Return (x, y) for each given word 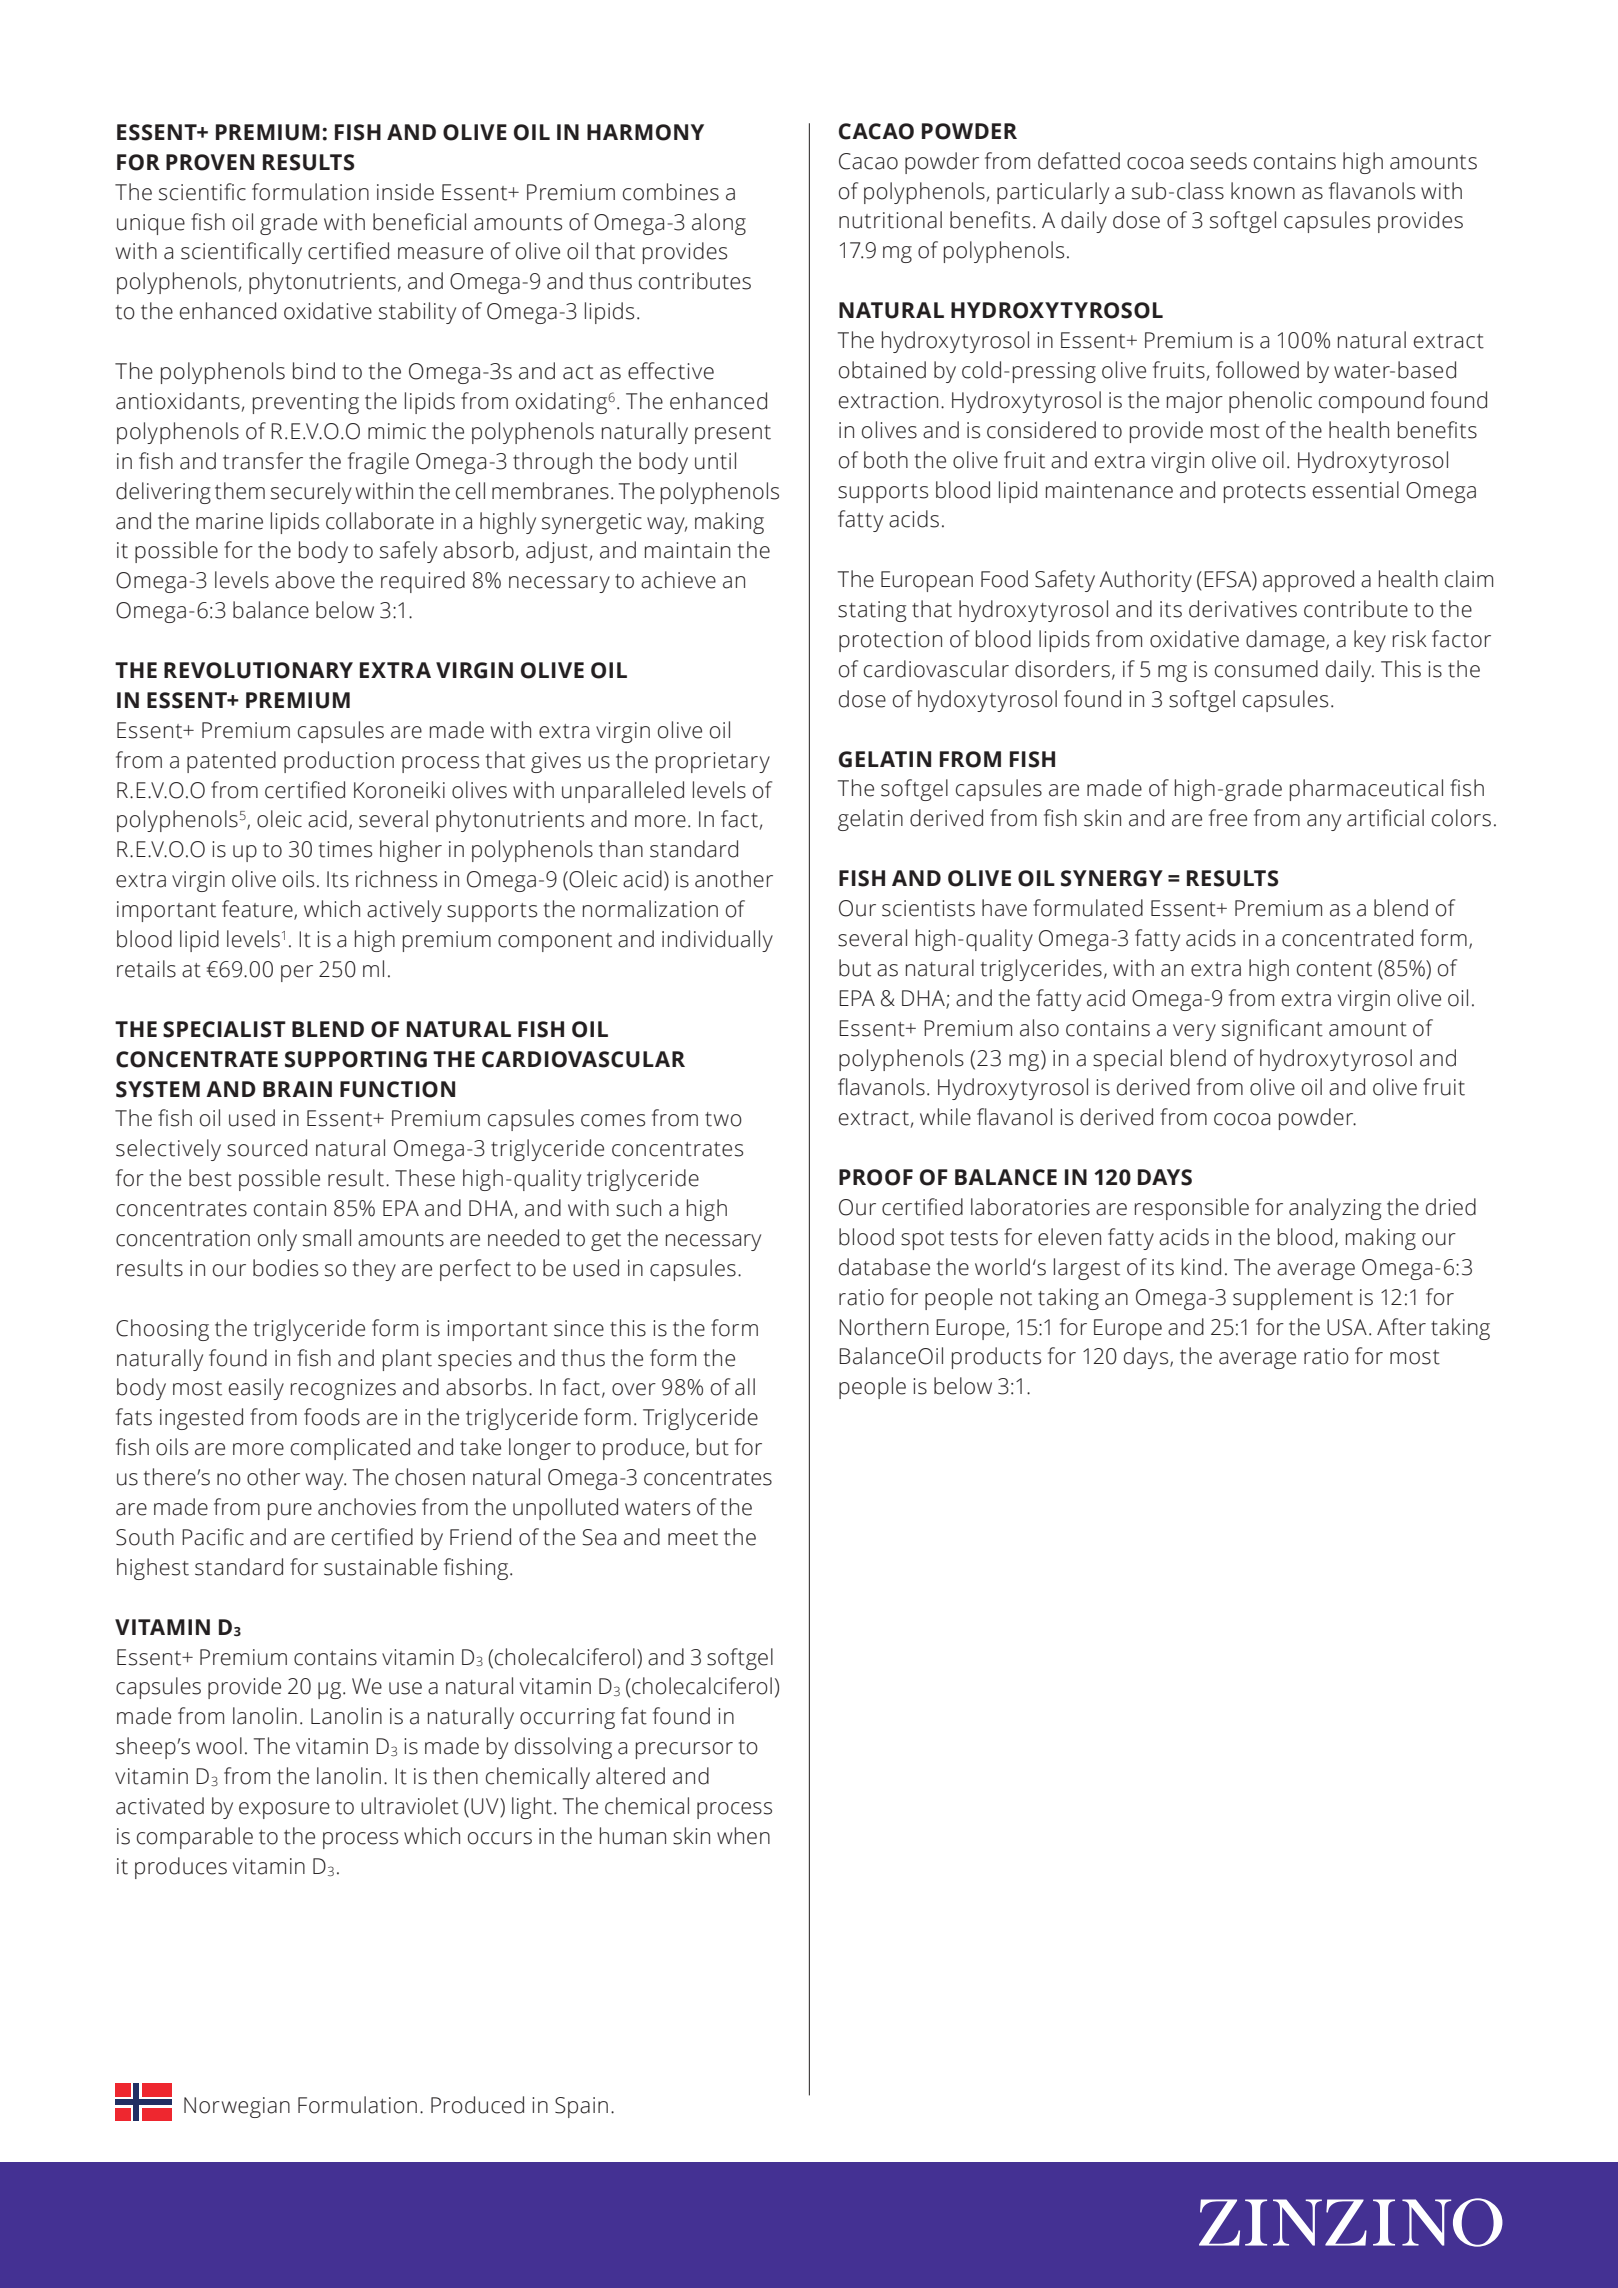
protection (890, 641)
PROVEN (210, 162)
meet (693, 1538)
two (723, 1119)
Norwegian (237, 2107)
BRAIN (297, 1089)
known (1263, 191)
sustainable (380, 1567)
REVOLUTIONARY (258, 670)
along (719, 224)
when (743, 1836)
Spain (581, 2107)
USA (1347, 1327)
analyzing (1335, 1209)
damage (1286, 641)
